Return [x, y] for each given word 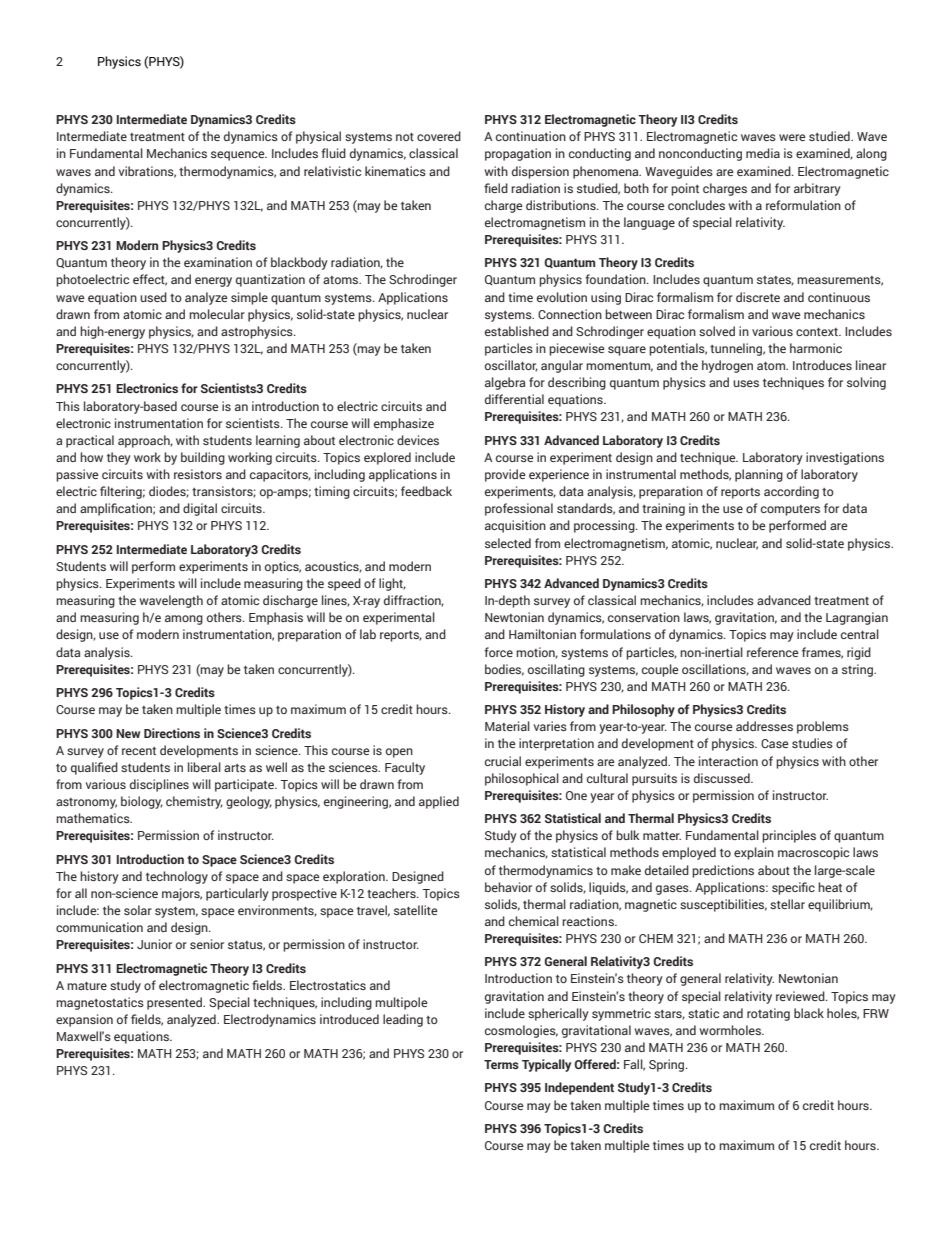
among [184, 620]
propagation [518, 154]
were [792, 137]
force [498, 652]
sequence [239, 156]
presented [175, 1003]
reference [773, 652]
